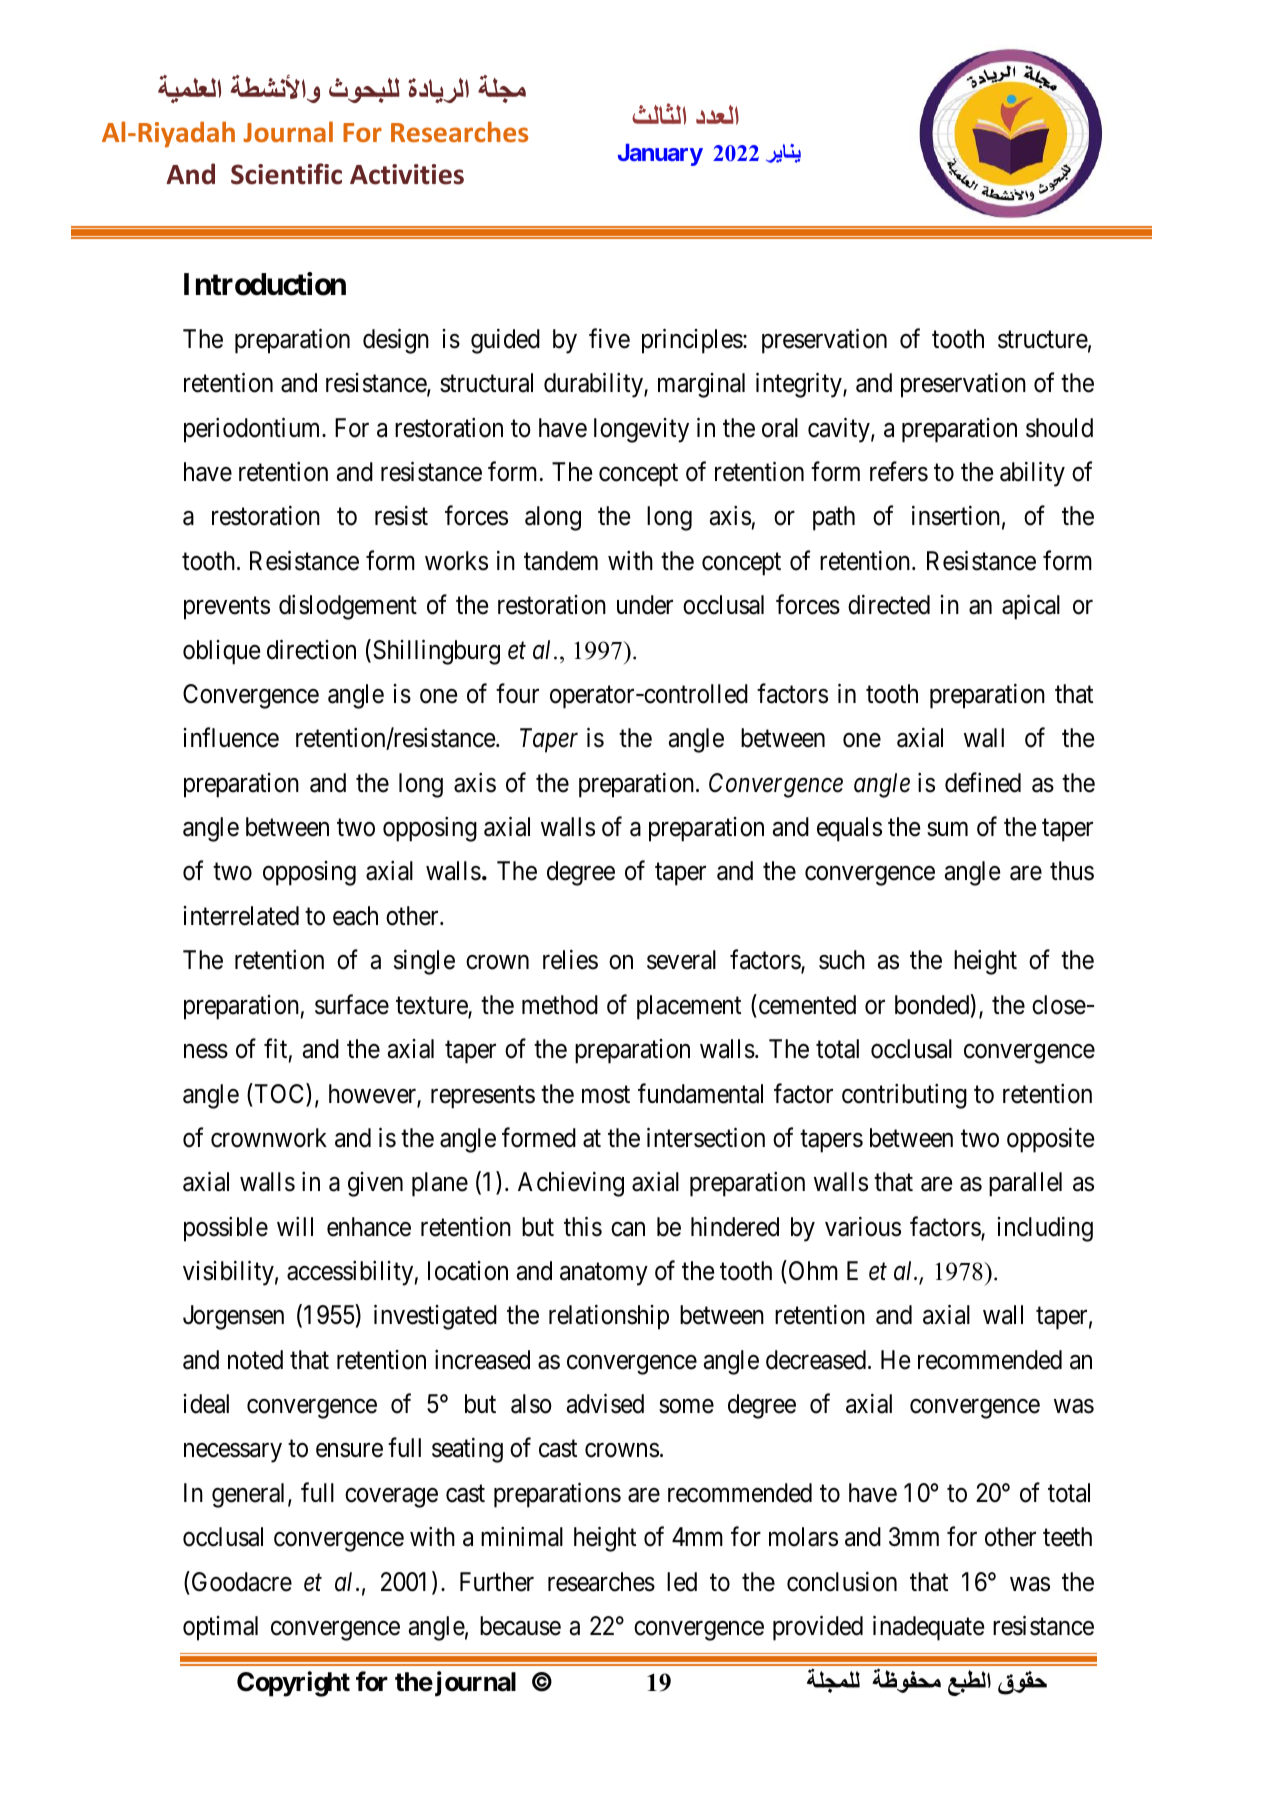 This screenshot has width=1276, height=1805. I want to click on integrity, so click(800, 385).
